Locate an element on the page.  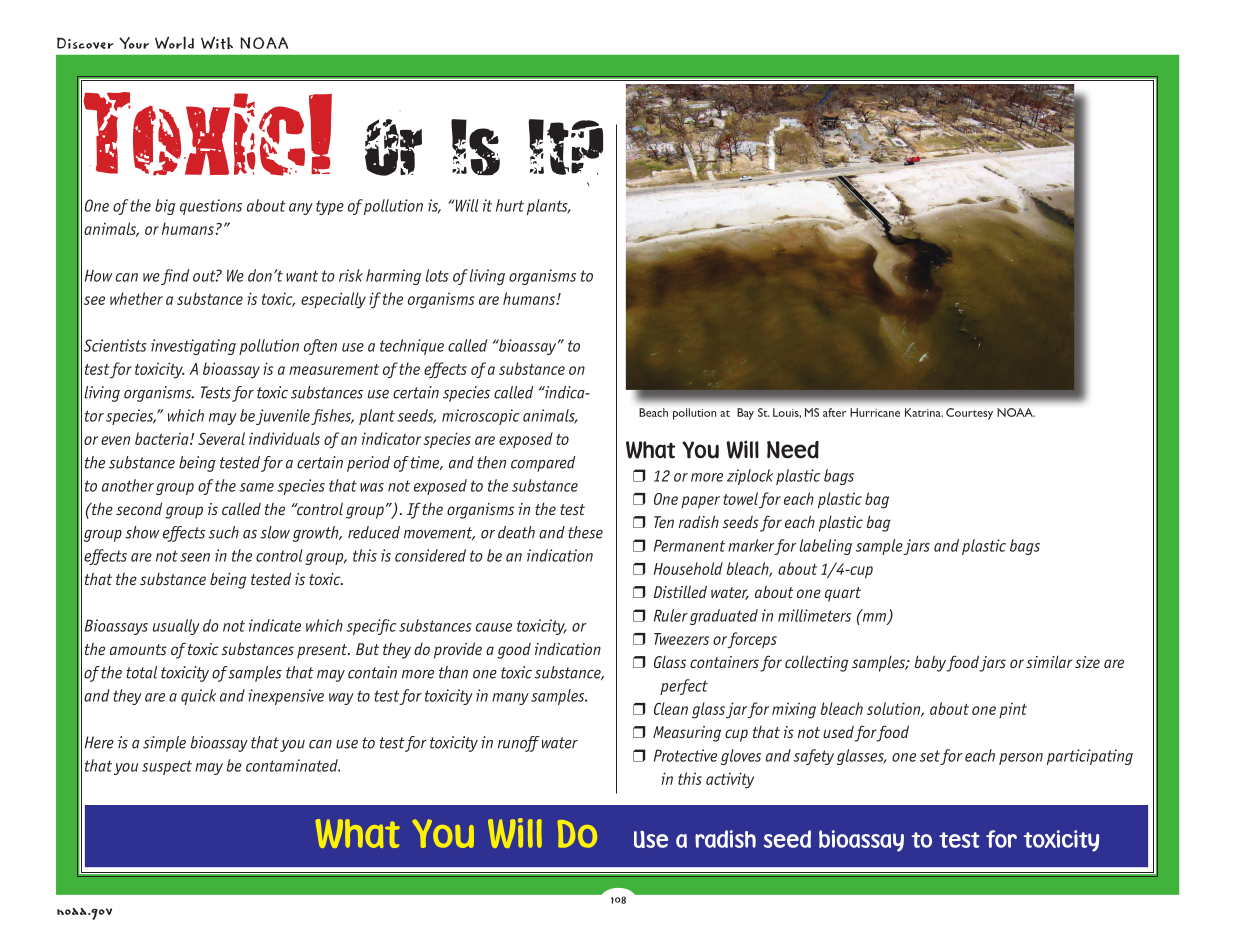
Ruler is located at coordinates (671, 615).
